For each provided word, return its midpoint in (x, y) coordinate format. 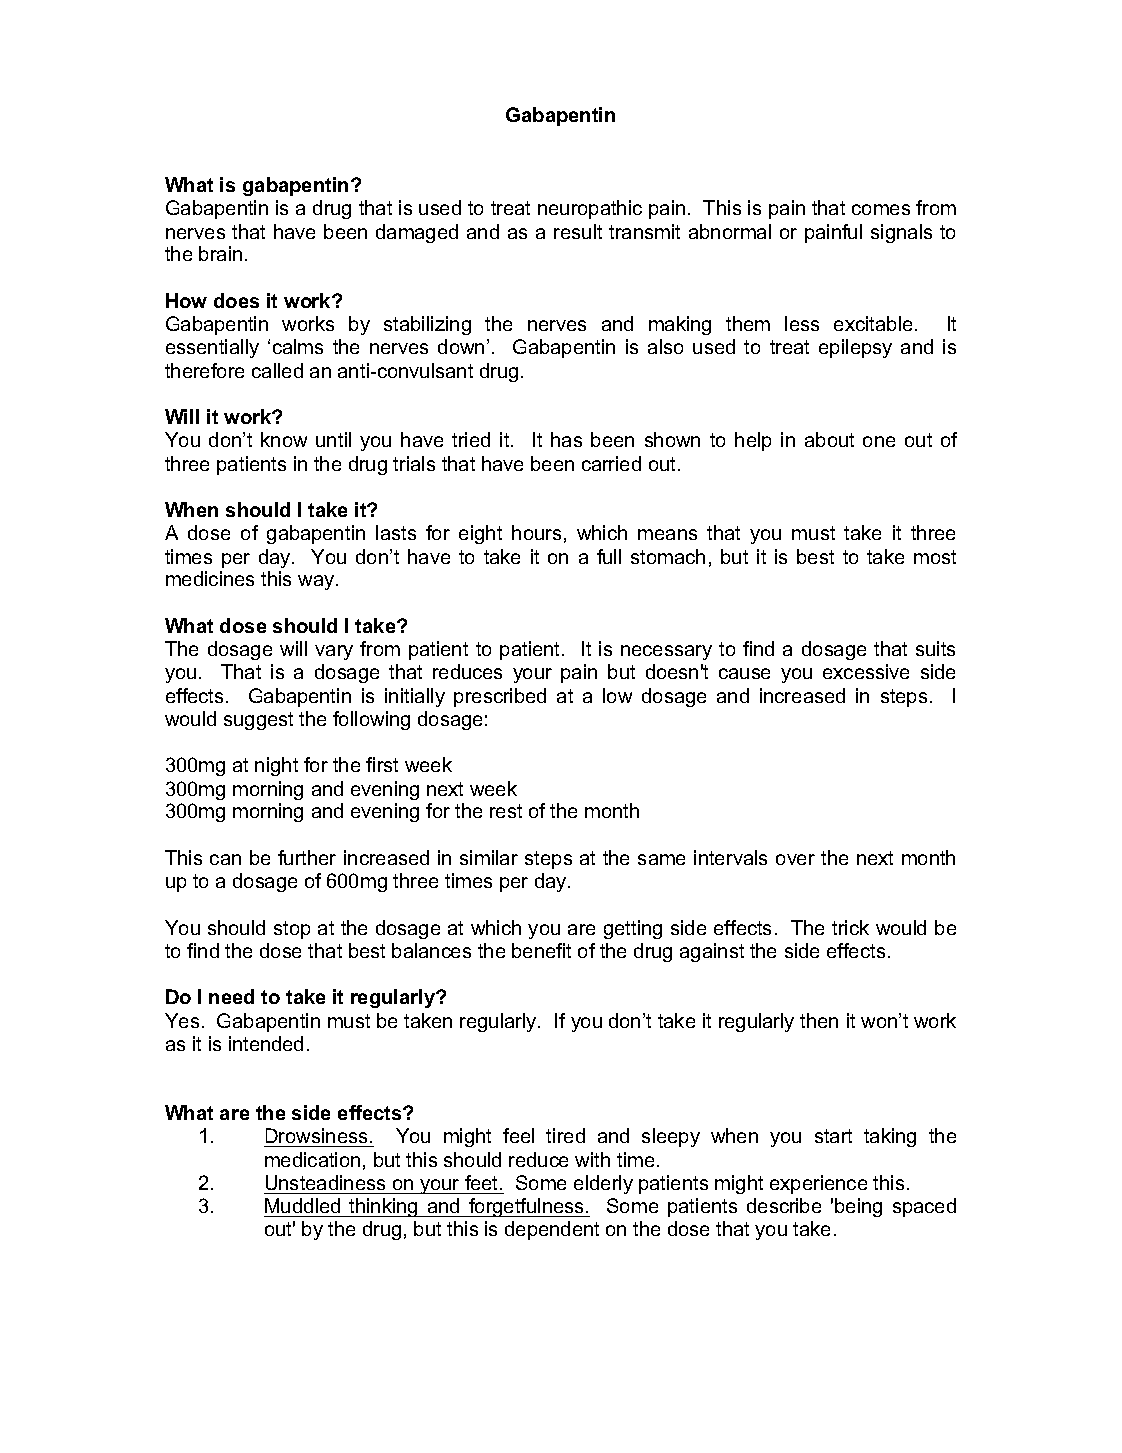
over (795, 859)
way (317, 582)
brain (220, 253)
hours (536, 532)
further (307, 857)
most (935, 557)
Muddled (302, 1205)
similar (489, 857)
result (578, 231)
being (858, 1207)
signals (901, 233)
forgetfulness (526, 1207)
